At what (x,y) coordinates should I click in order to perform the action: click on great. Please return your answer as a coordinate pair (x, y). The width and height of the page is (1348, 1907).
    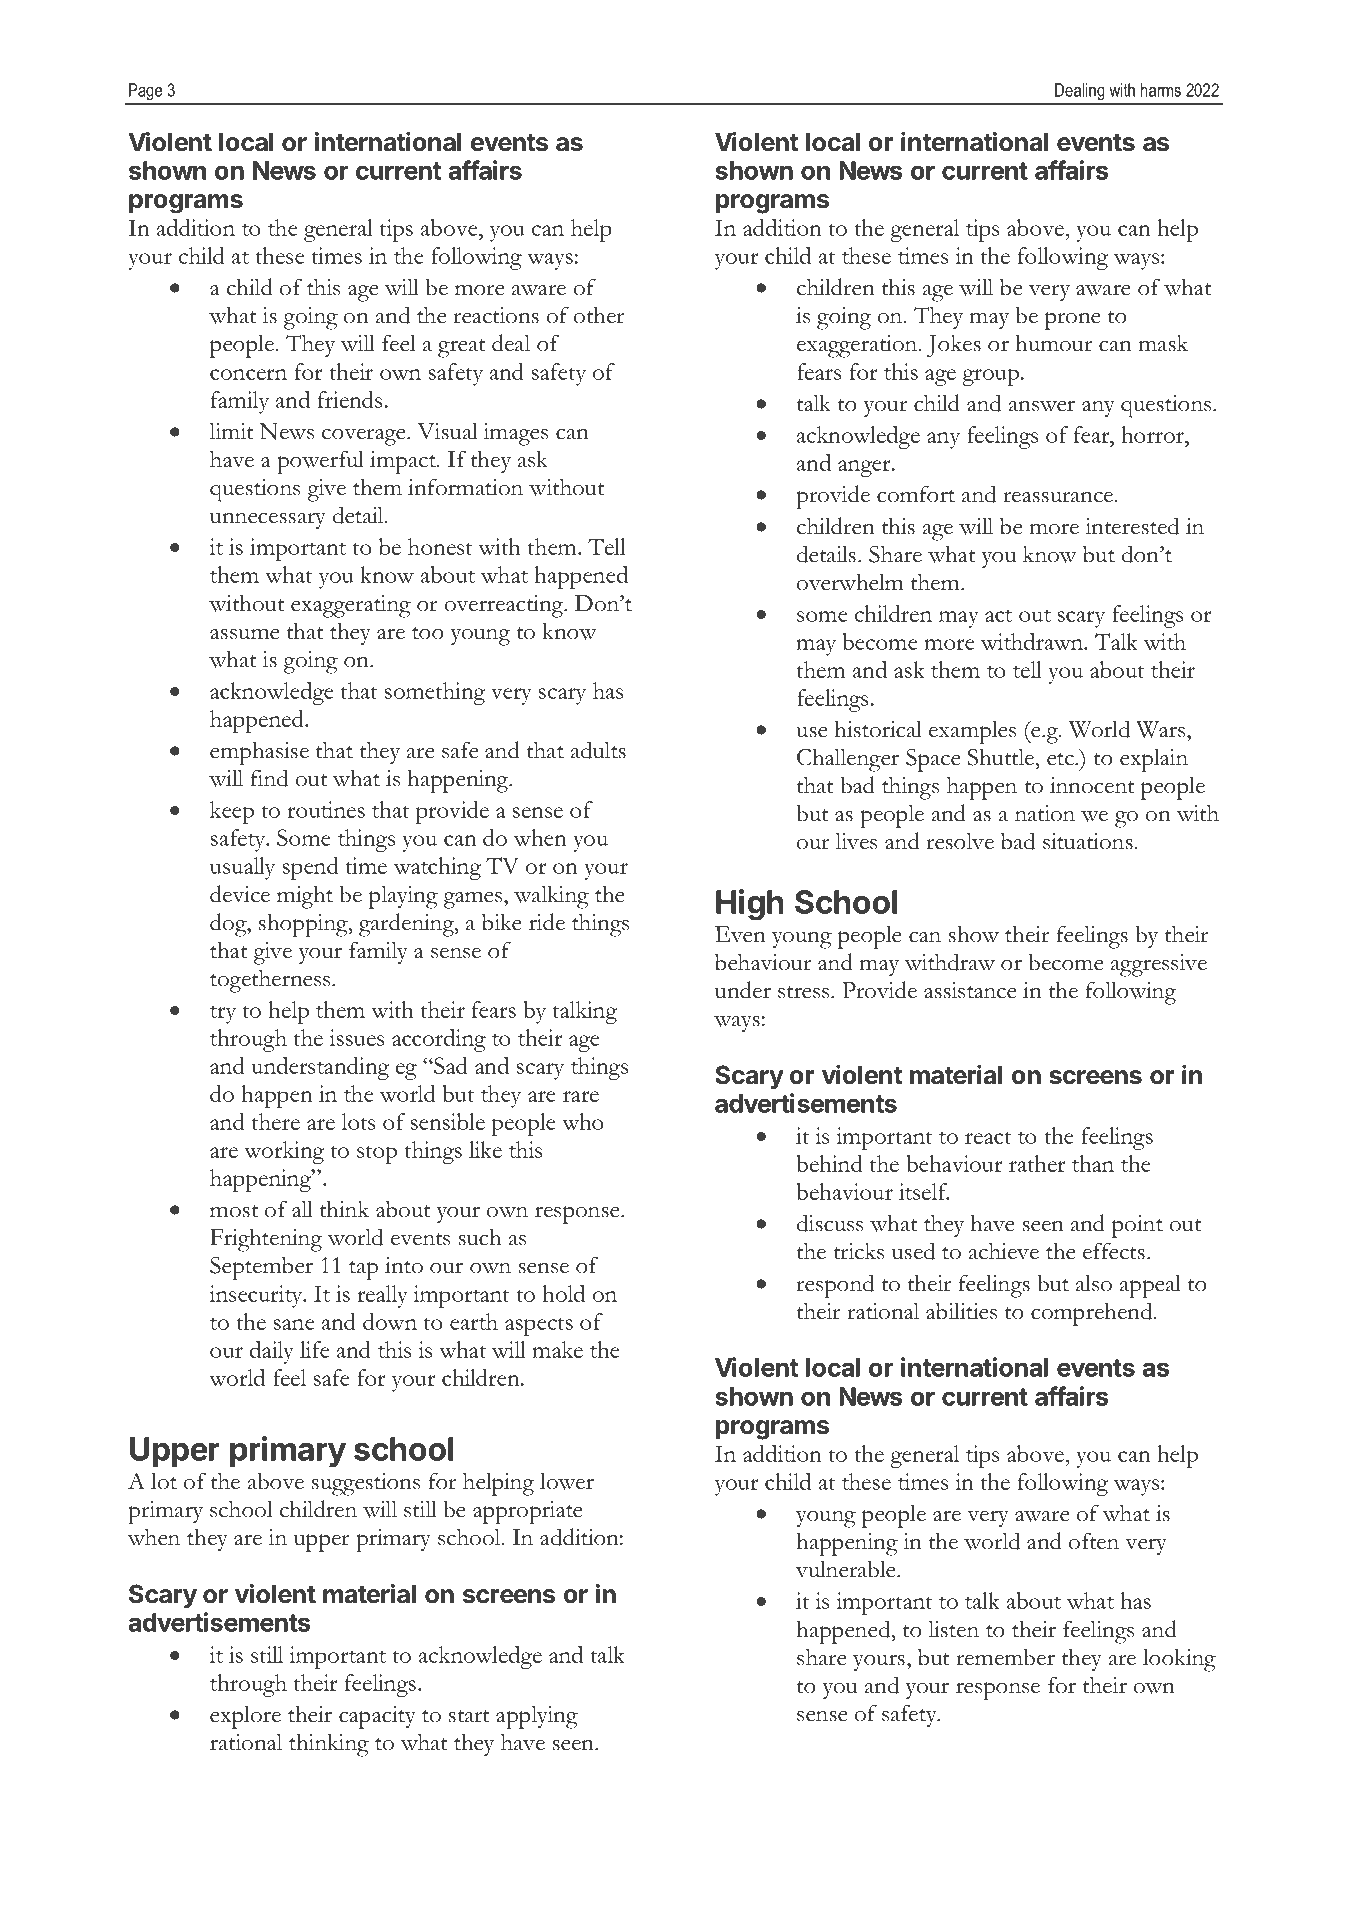
    Looking at the image, I should click on (461, 348).
